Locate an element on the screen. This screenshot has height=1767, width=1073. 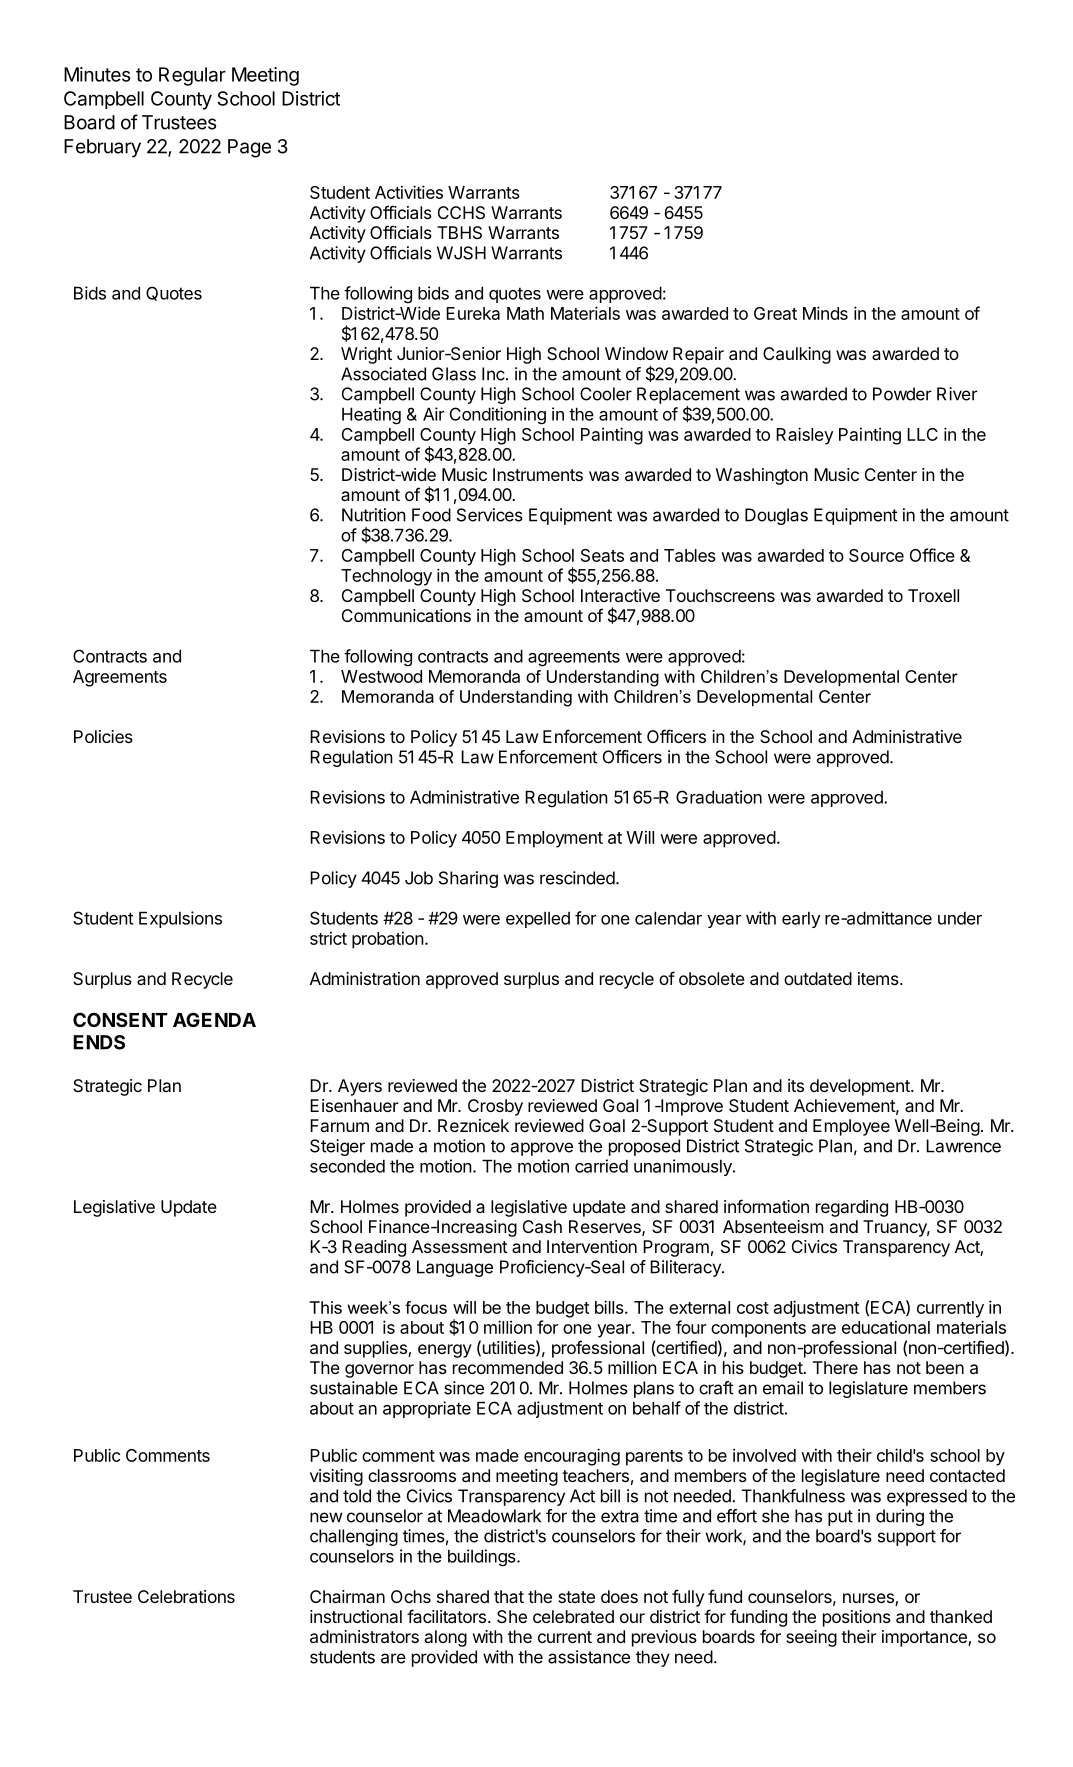
Employment is located at coordinates (554, 839).
